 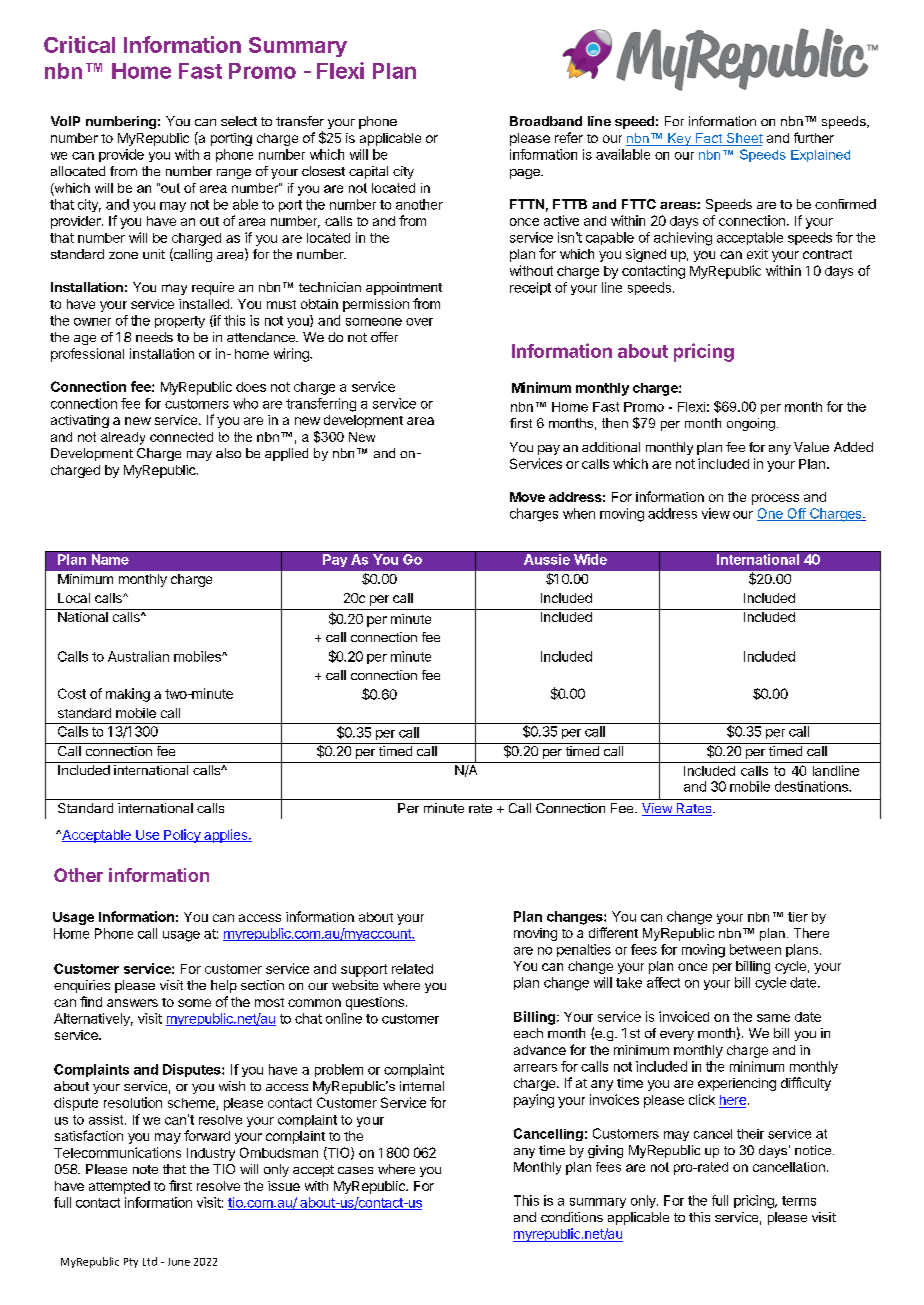 What do you see at coordinates (527, 497) in the page?
I see `Move` at bounding box center [527, 497].
